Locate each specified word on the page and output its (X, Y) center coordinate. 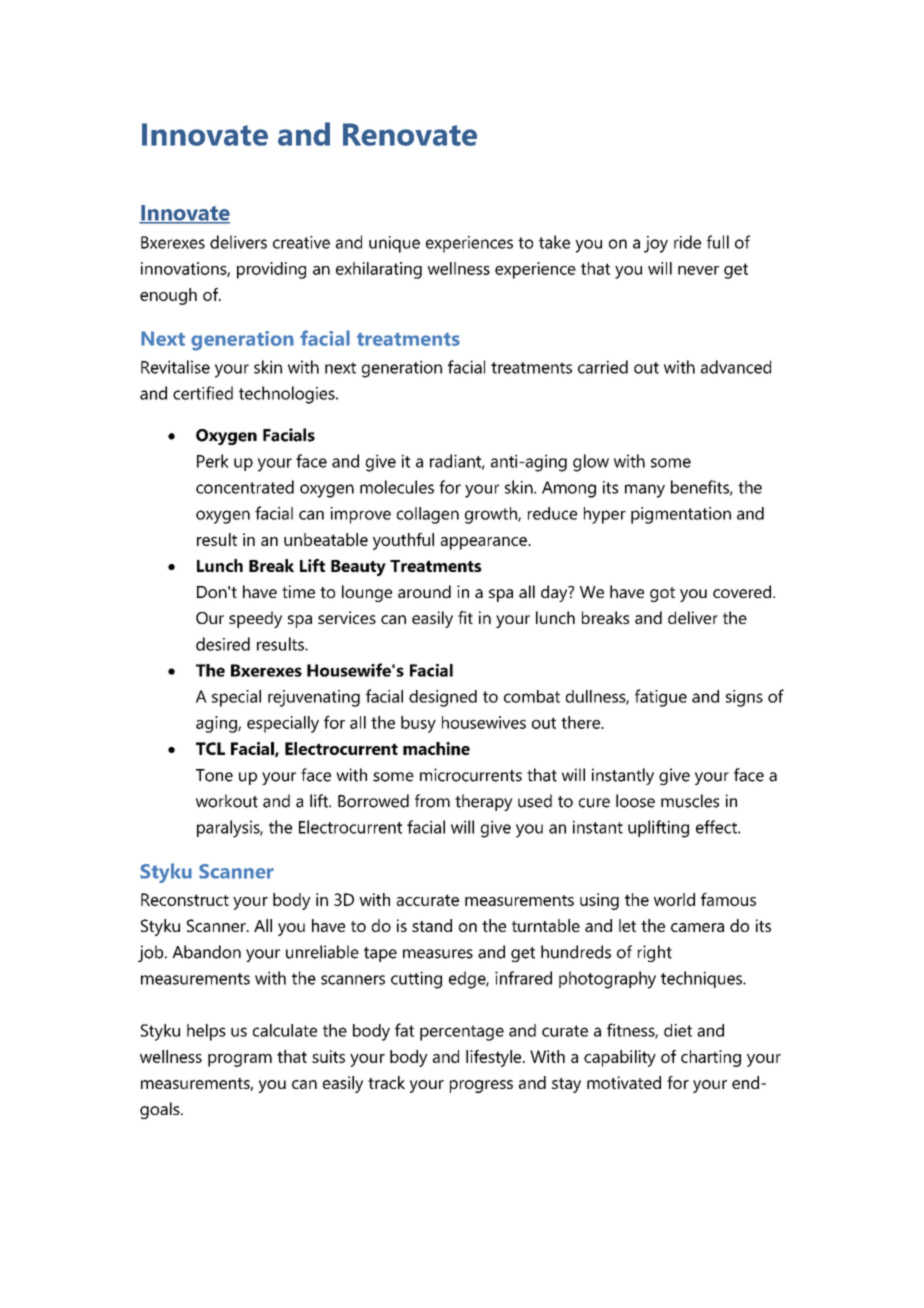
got (662, 594)
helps (206, 1032)
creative (301, 242)
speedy (255, 619)
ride (687, 242)
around (424, 591)
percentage (462, 1033)
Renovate (410, 134)
